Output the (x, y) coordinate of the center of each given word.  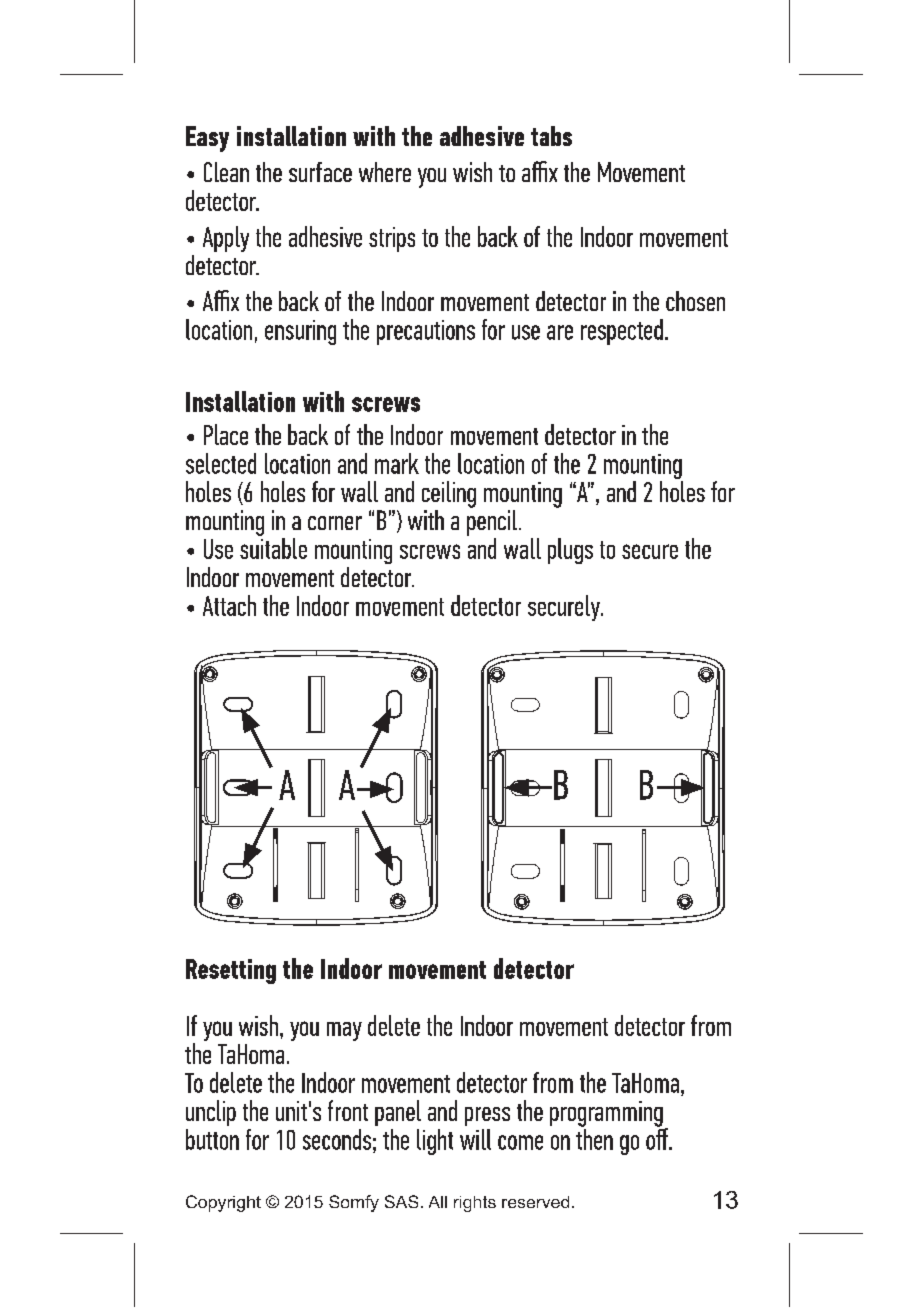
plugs (570, 551)
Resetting (231, 971)
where (385, 172)
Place (226, 434)
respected (622, 332)
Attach (229, 605)
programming (606, 1114)
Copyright (223, 1203)
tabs (551, 136)
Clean (226, 172)
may (344, 1031)
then (594, 1138)
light (435, 1142)
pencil (492, 521)
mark (397, 463)
